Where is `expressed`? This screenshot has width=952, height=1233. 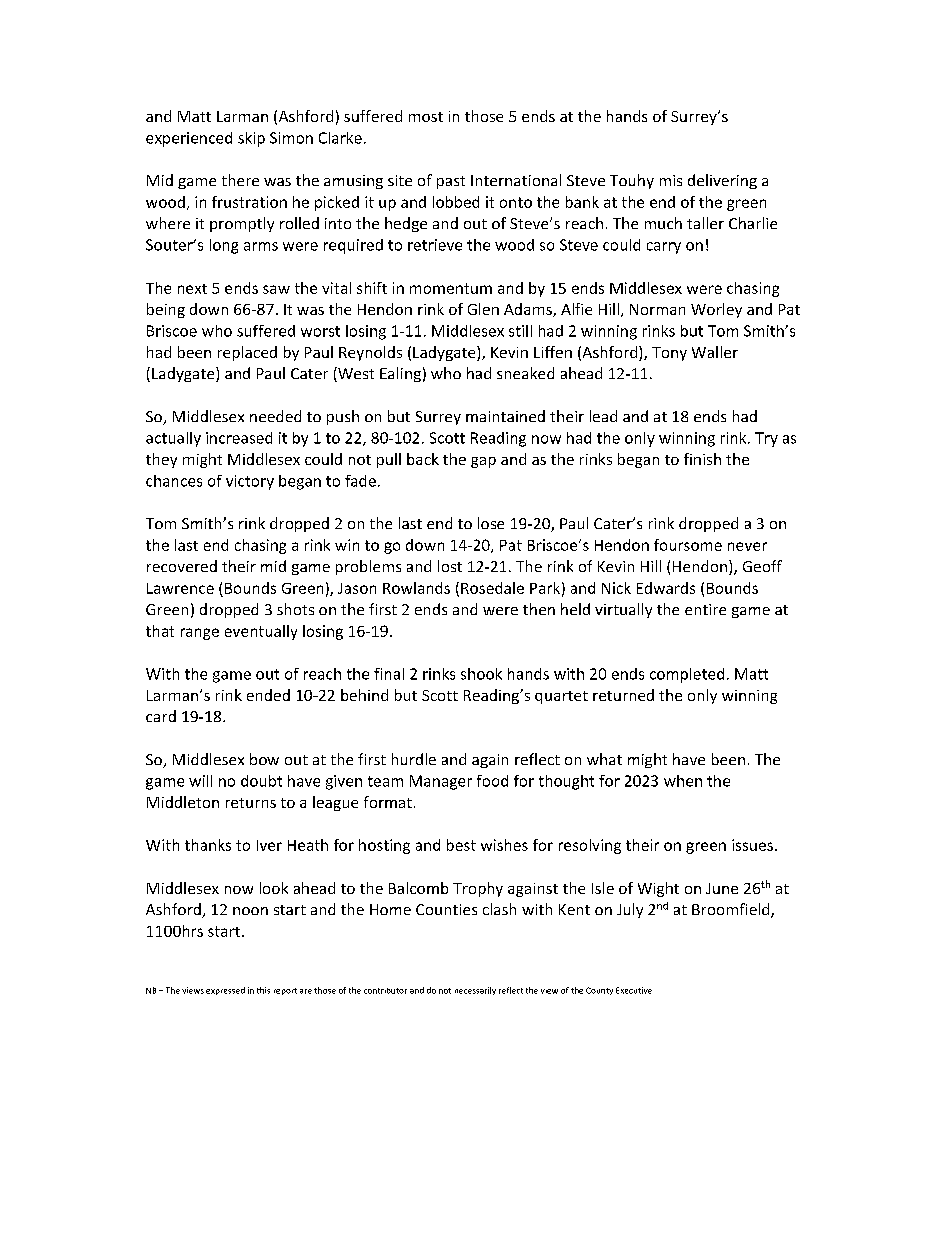 expressed is located at coordinates (225, 991).
